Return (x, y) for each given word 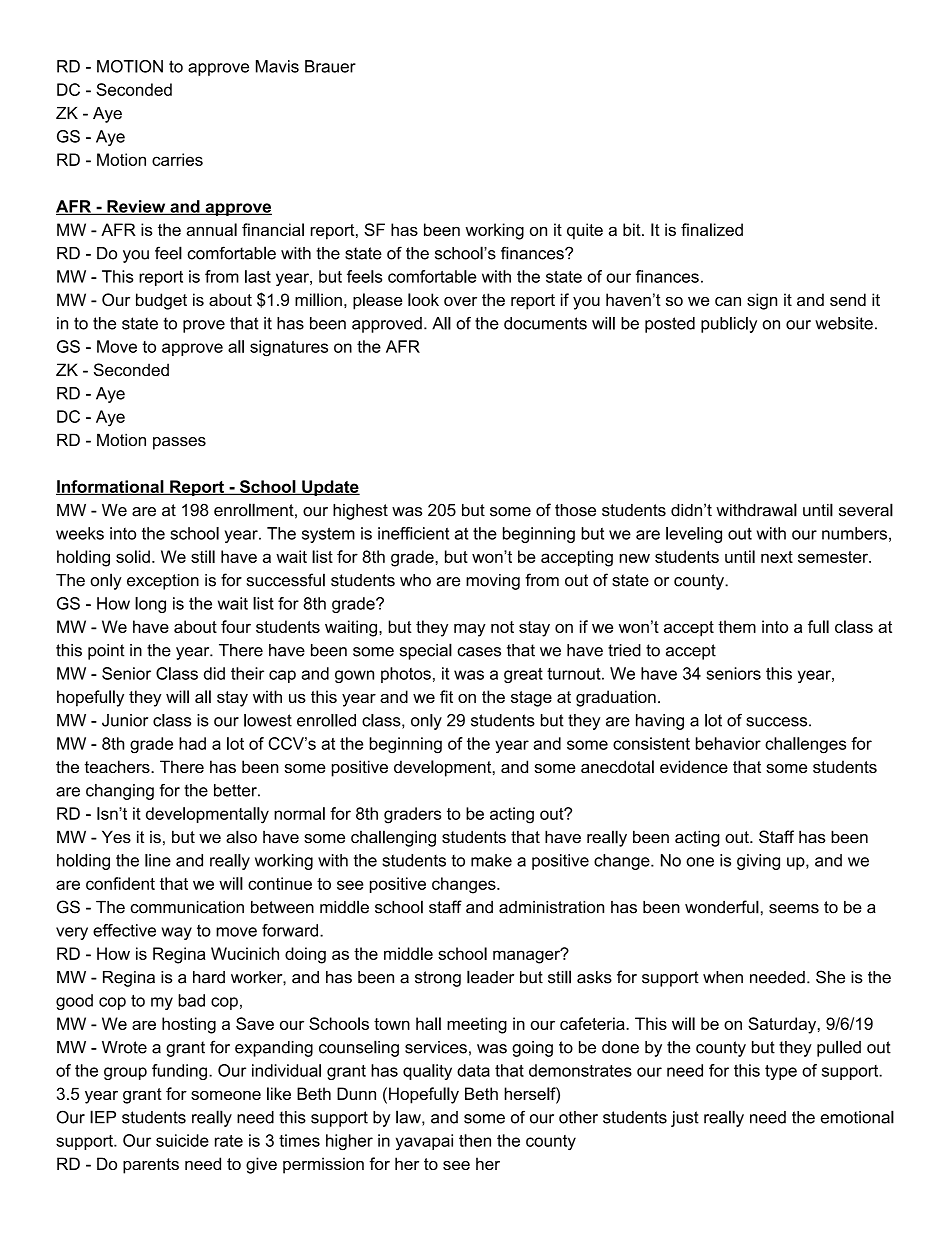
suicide (182, 1140)
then (475, 1140)
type (781, 1072)
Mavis (277, 66)
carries (177, 159)
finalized (712, 229)
